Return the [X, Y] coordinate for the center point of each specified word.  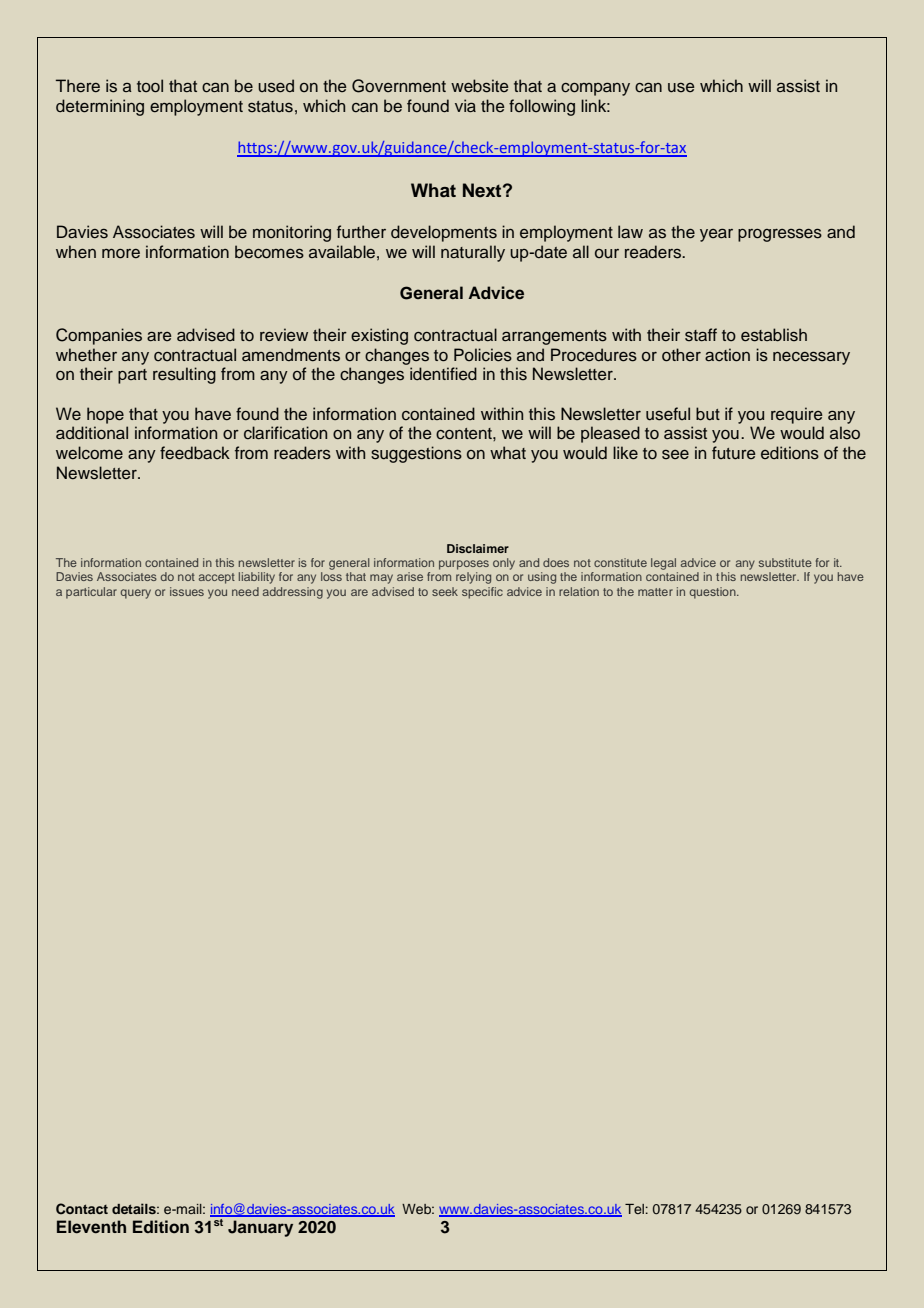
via [465, 105]
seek [445, 591]
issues [187, 591]
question [713, 593]
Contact [82, 1209]
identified [443, 373]
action [727, 355]
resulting [184, 375]
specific [482, 593]
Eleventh [91, 1227]
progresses [780, 235]
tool [150, 86]
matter [655, 592]
